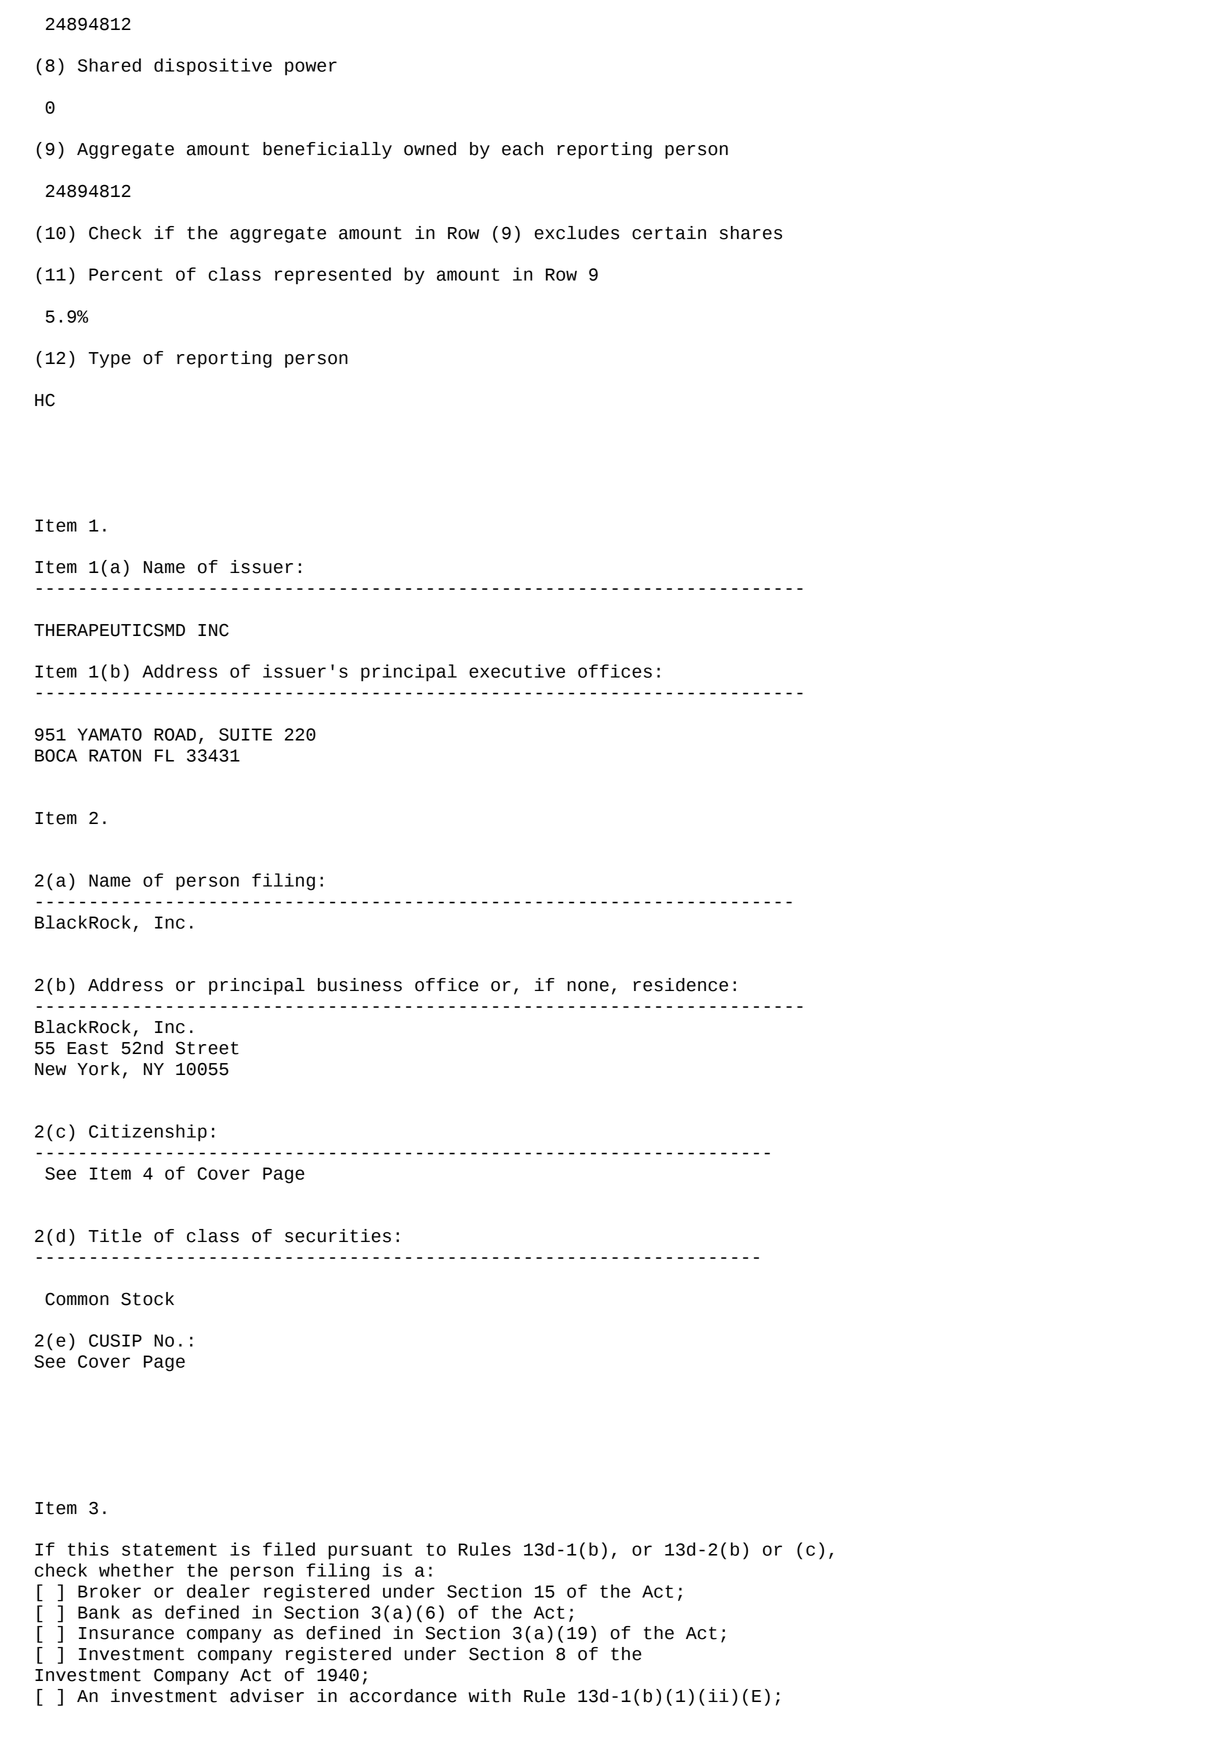  What do you see at coordinates (126, 1633) in the screenshot?
I see `Insurance` at bounding box center [126, 1633].
